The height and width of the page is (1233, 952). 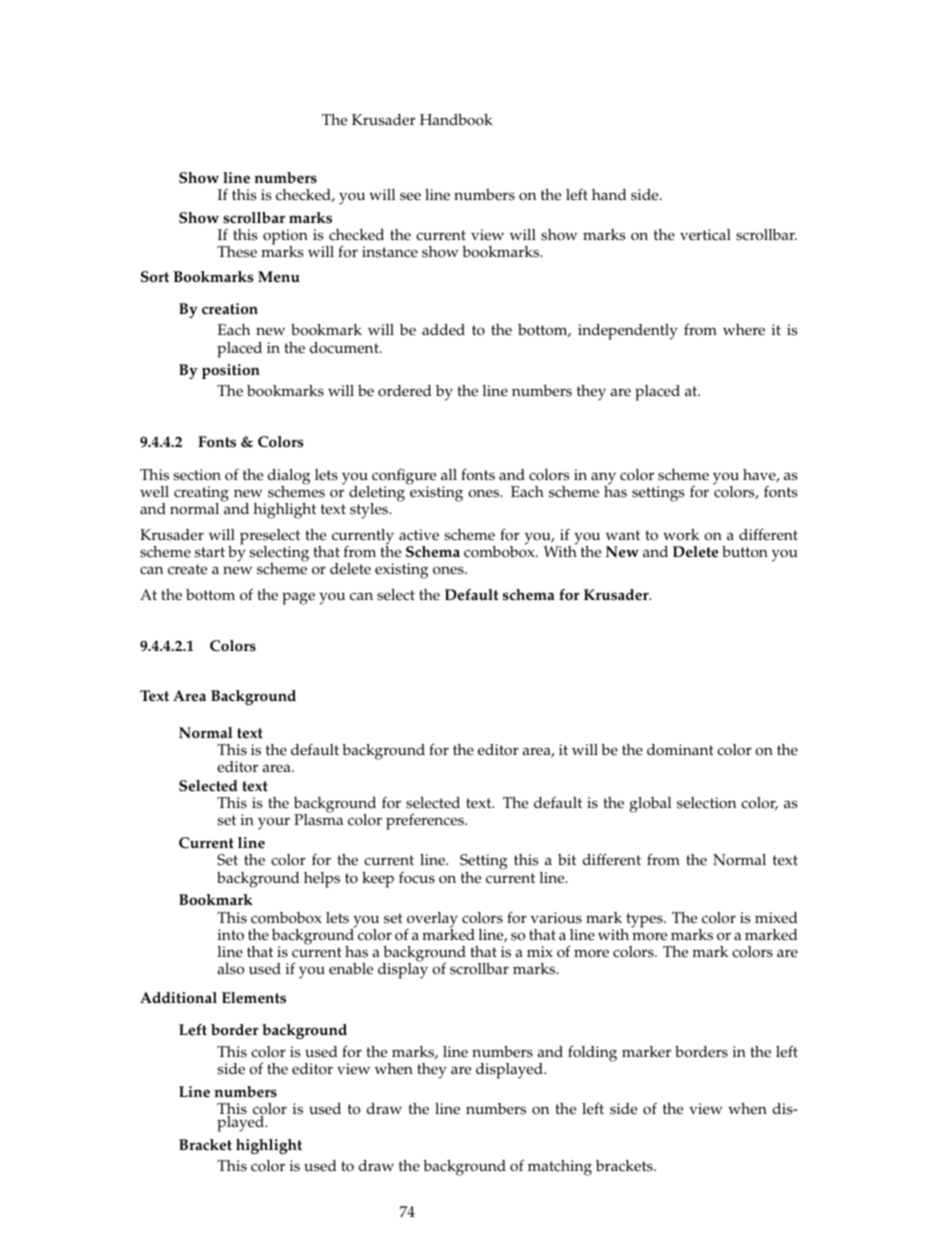 I want to click on dominant, so click(x=680, y=750).
